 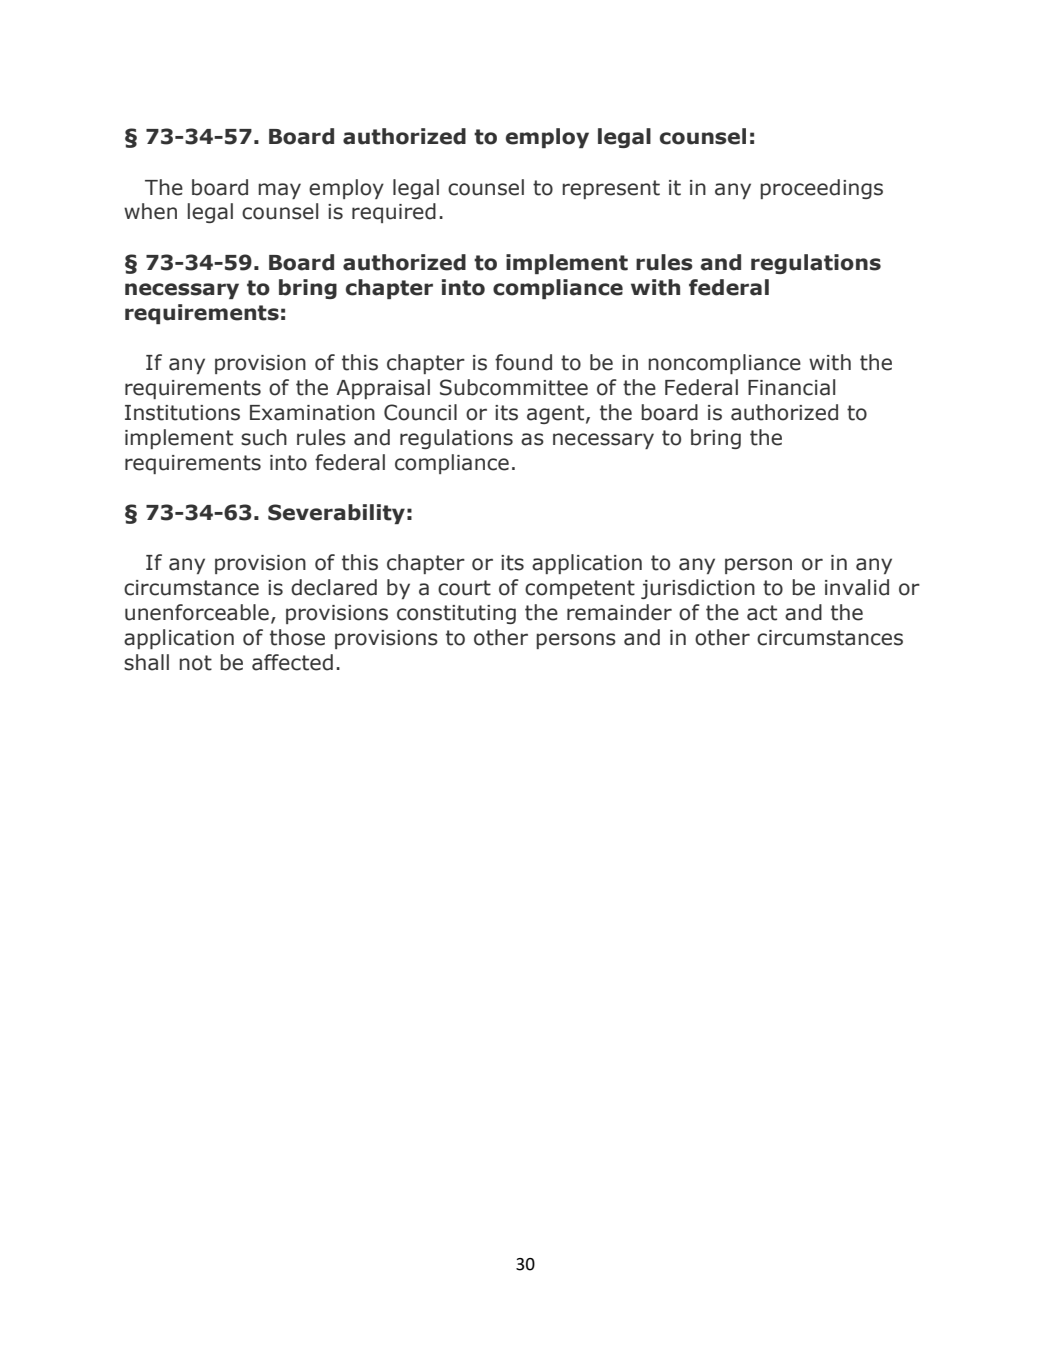 What do you see at coordinates (514, 387) in the document?
I see `Subcommittee` at bounding box center [514, 387].
